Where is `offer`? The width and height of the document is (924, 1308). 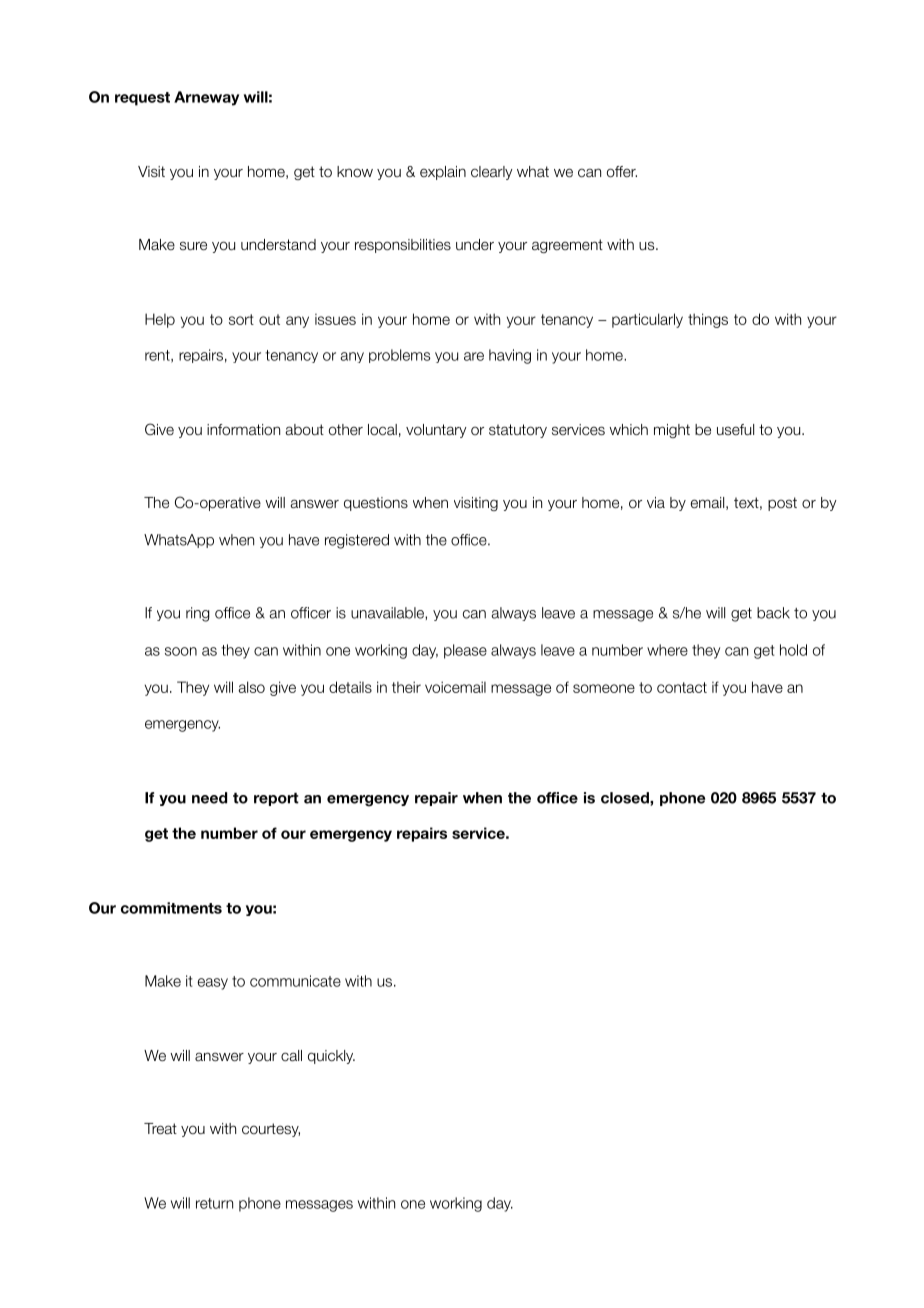 offer is located at coordinates (622, 172).
